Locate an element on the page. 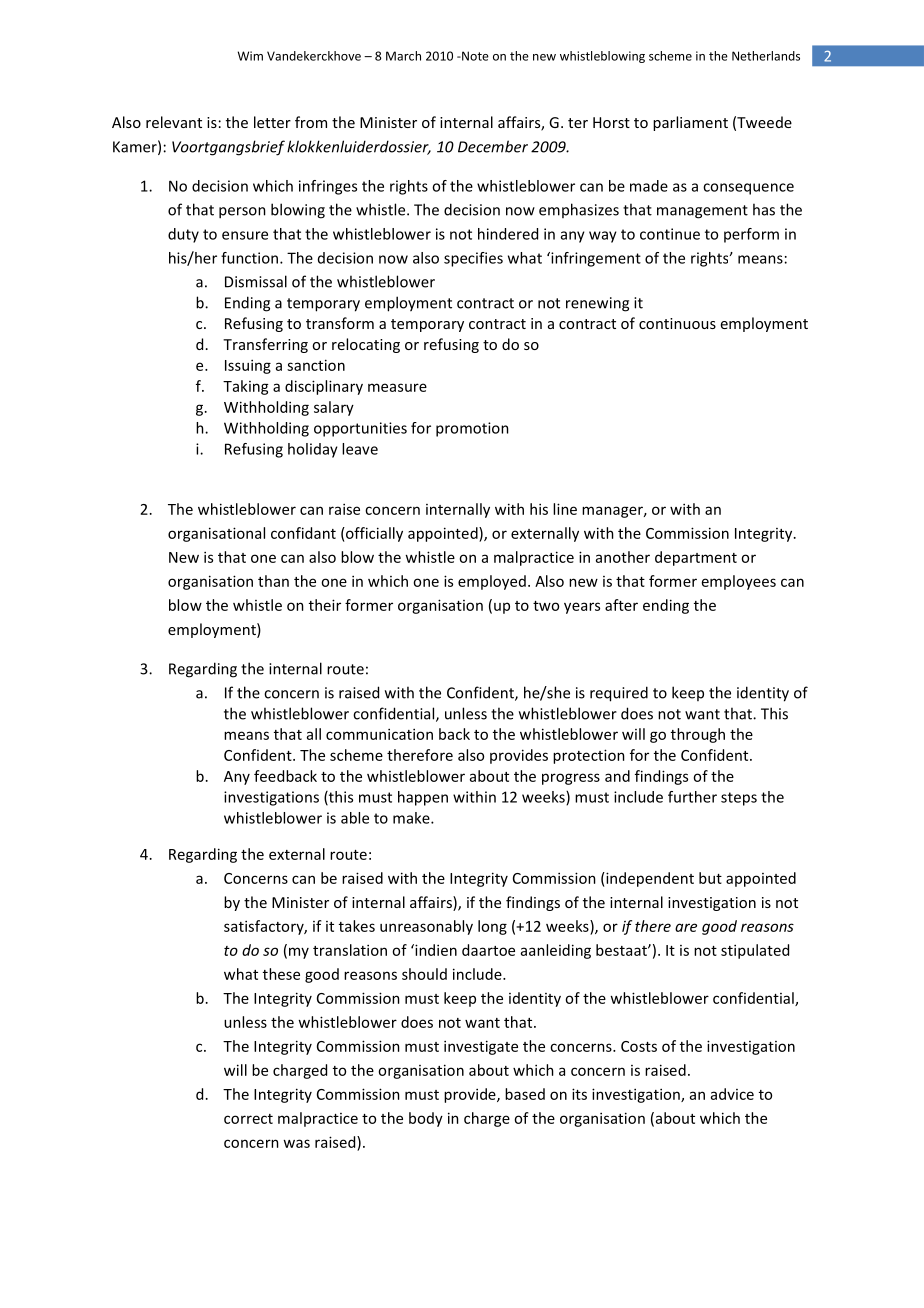 The image size is (924, 1308). Note is located at coordinates (474, 56).
